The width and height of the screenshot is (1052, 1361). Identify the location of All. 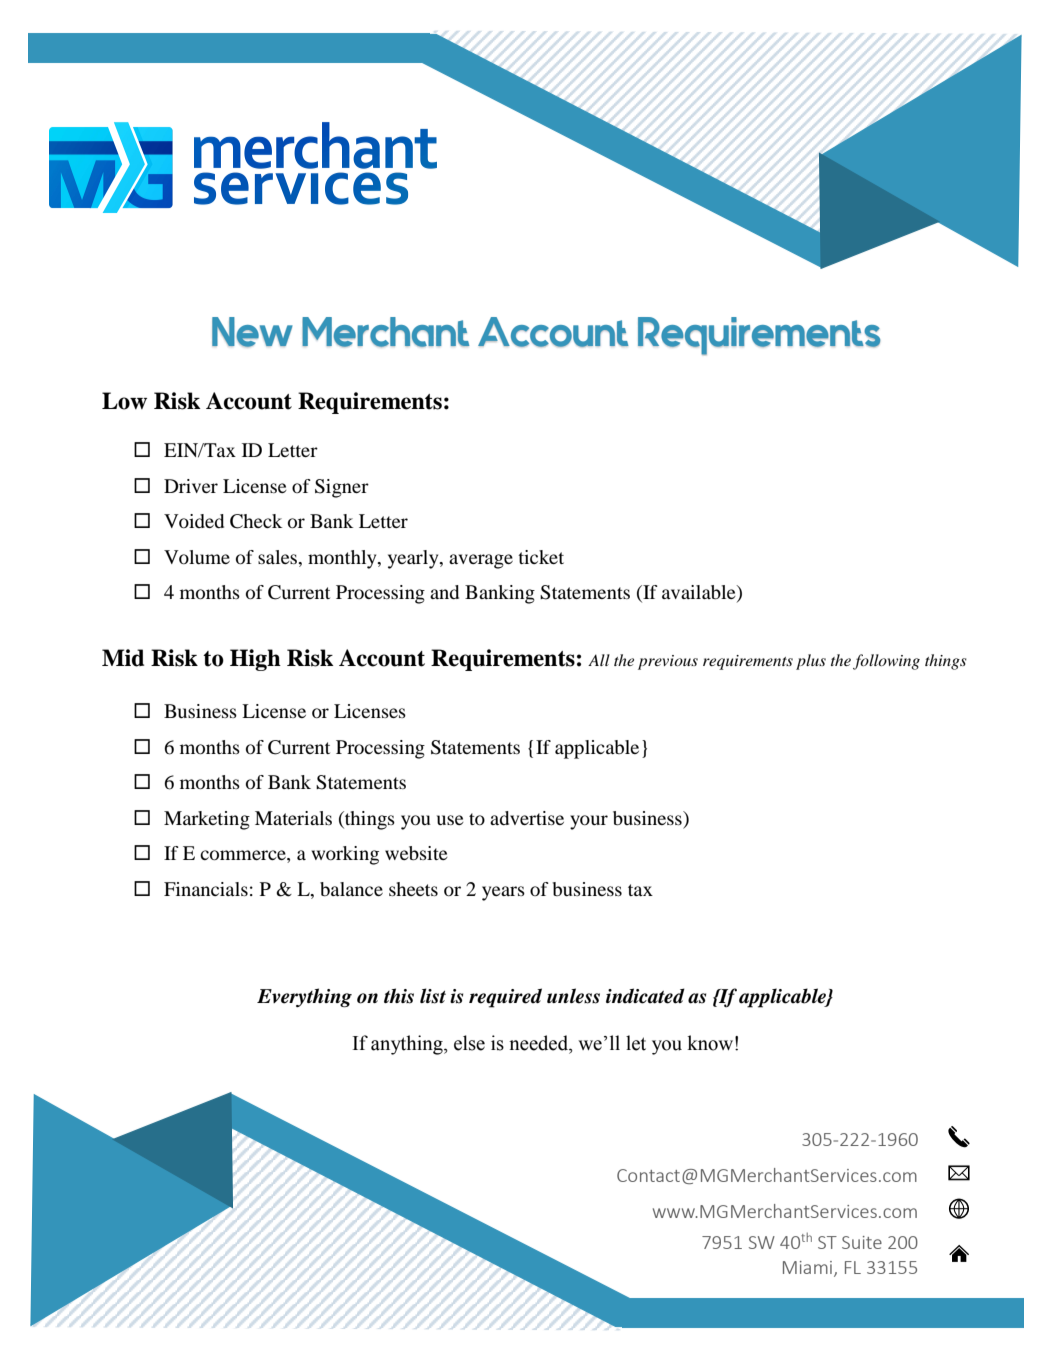
(599, 660).
